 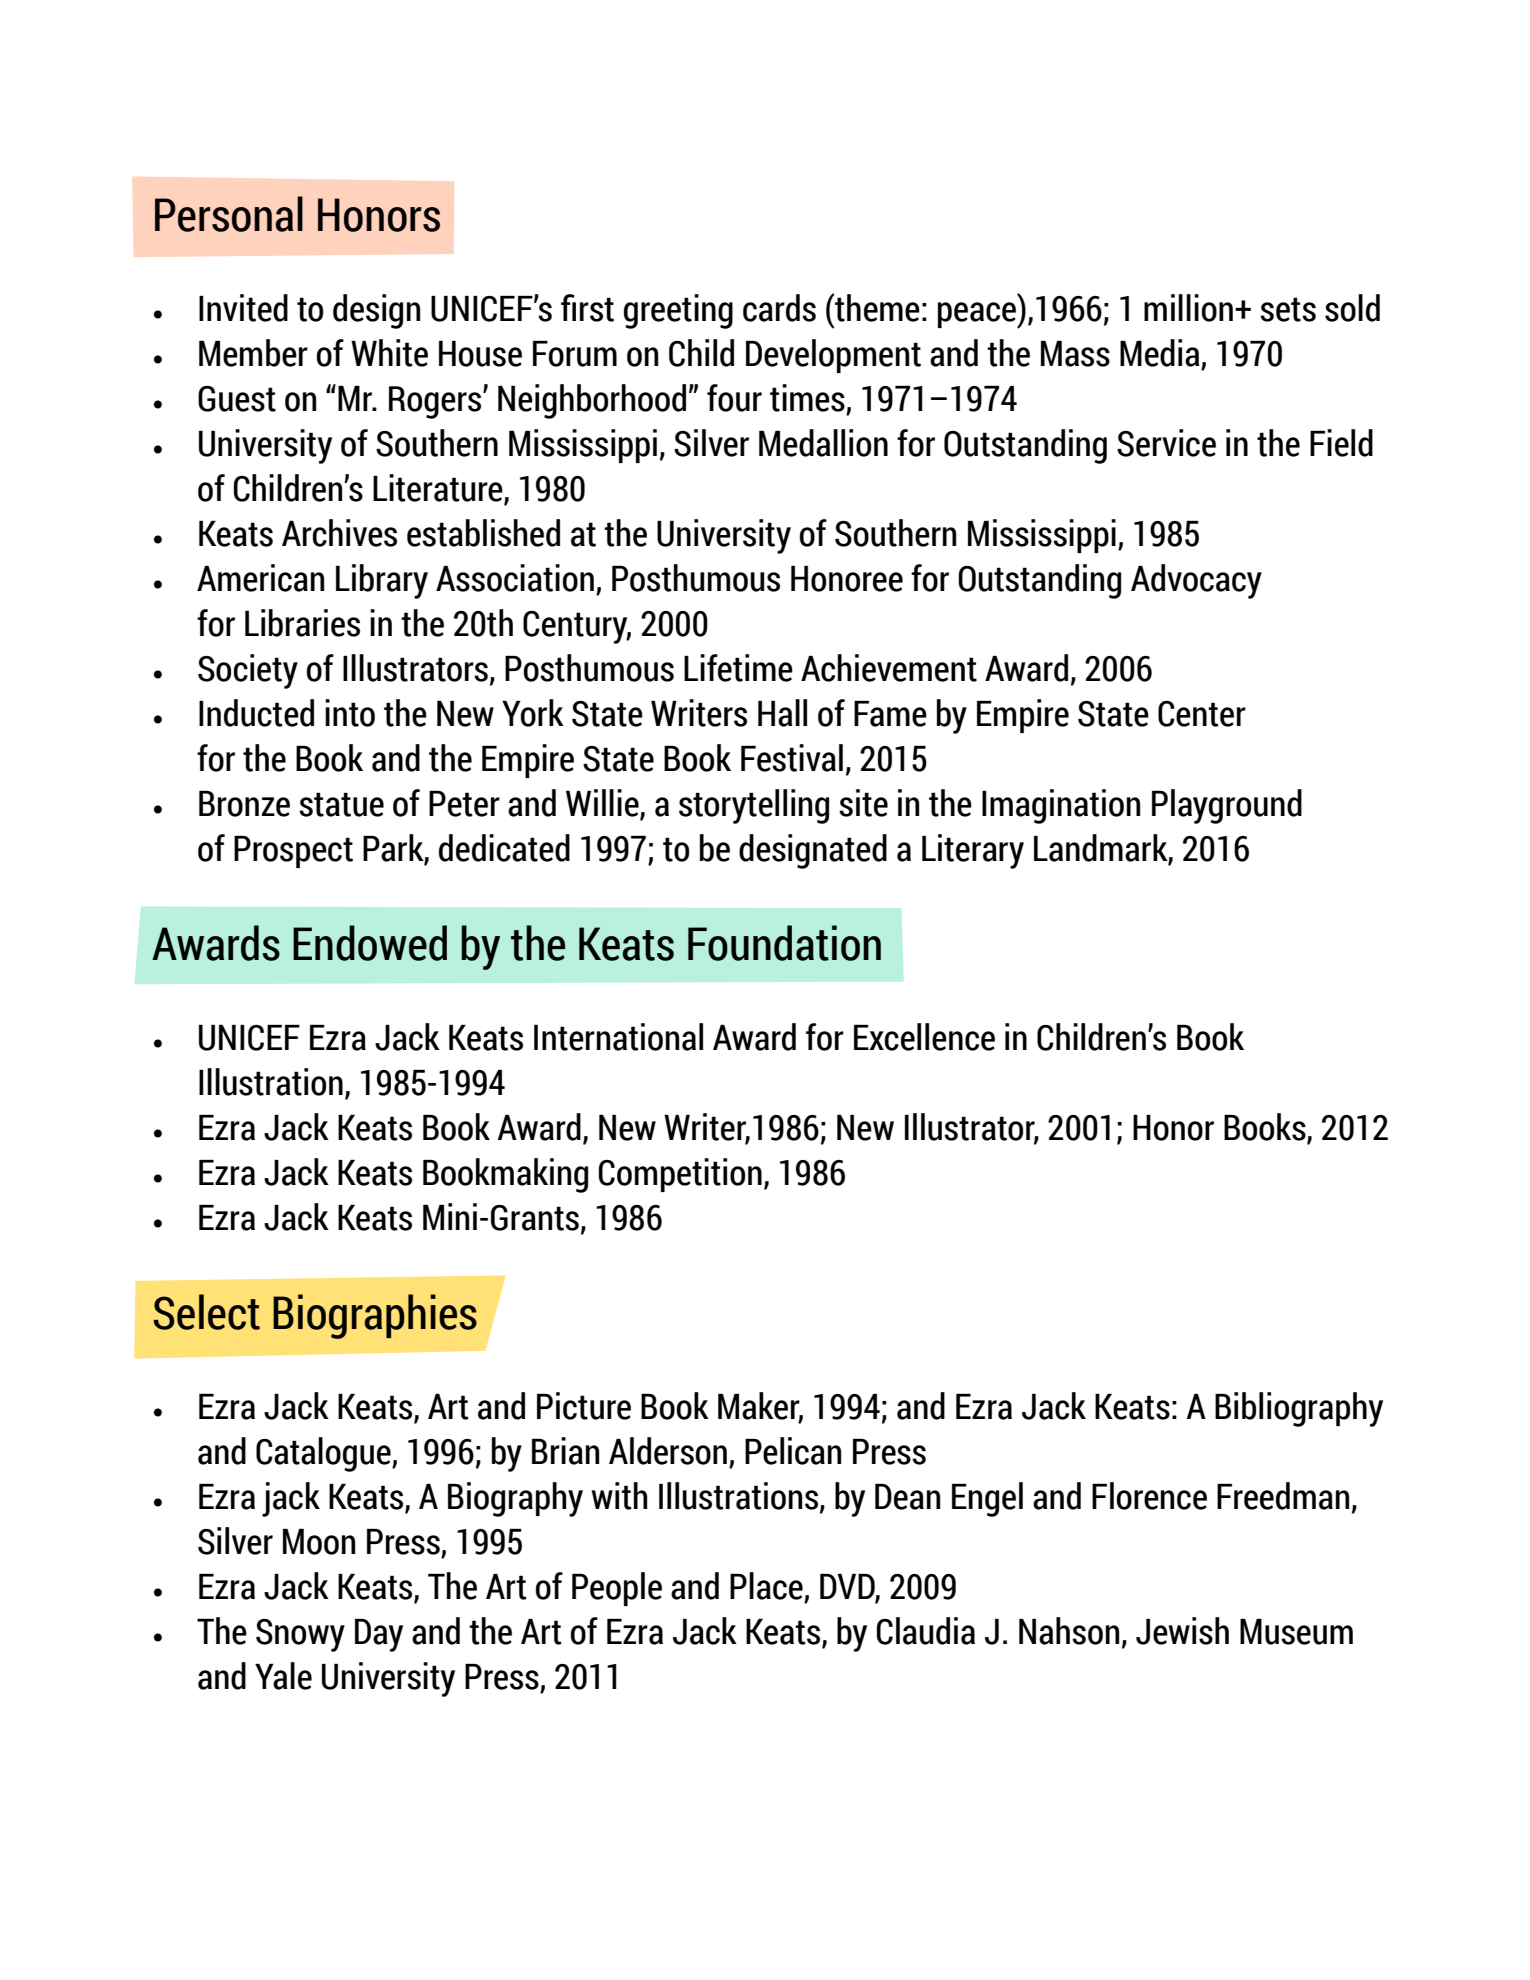 I want to click on Jewish, so click(x=1182, y=1631).
